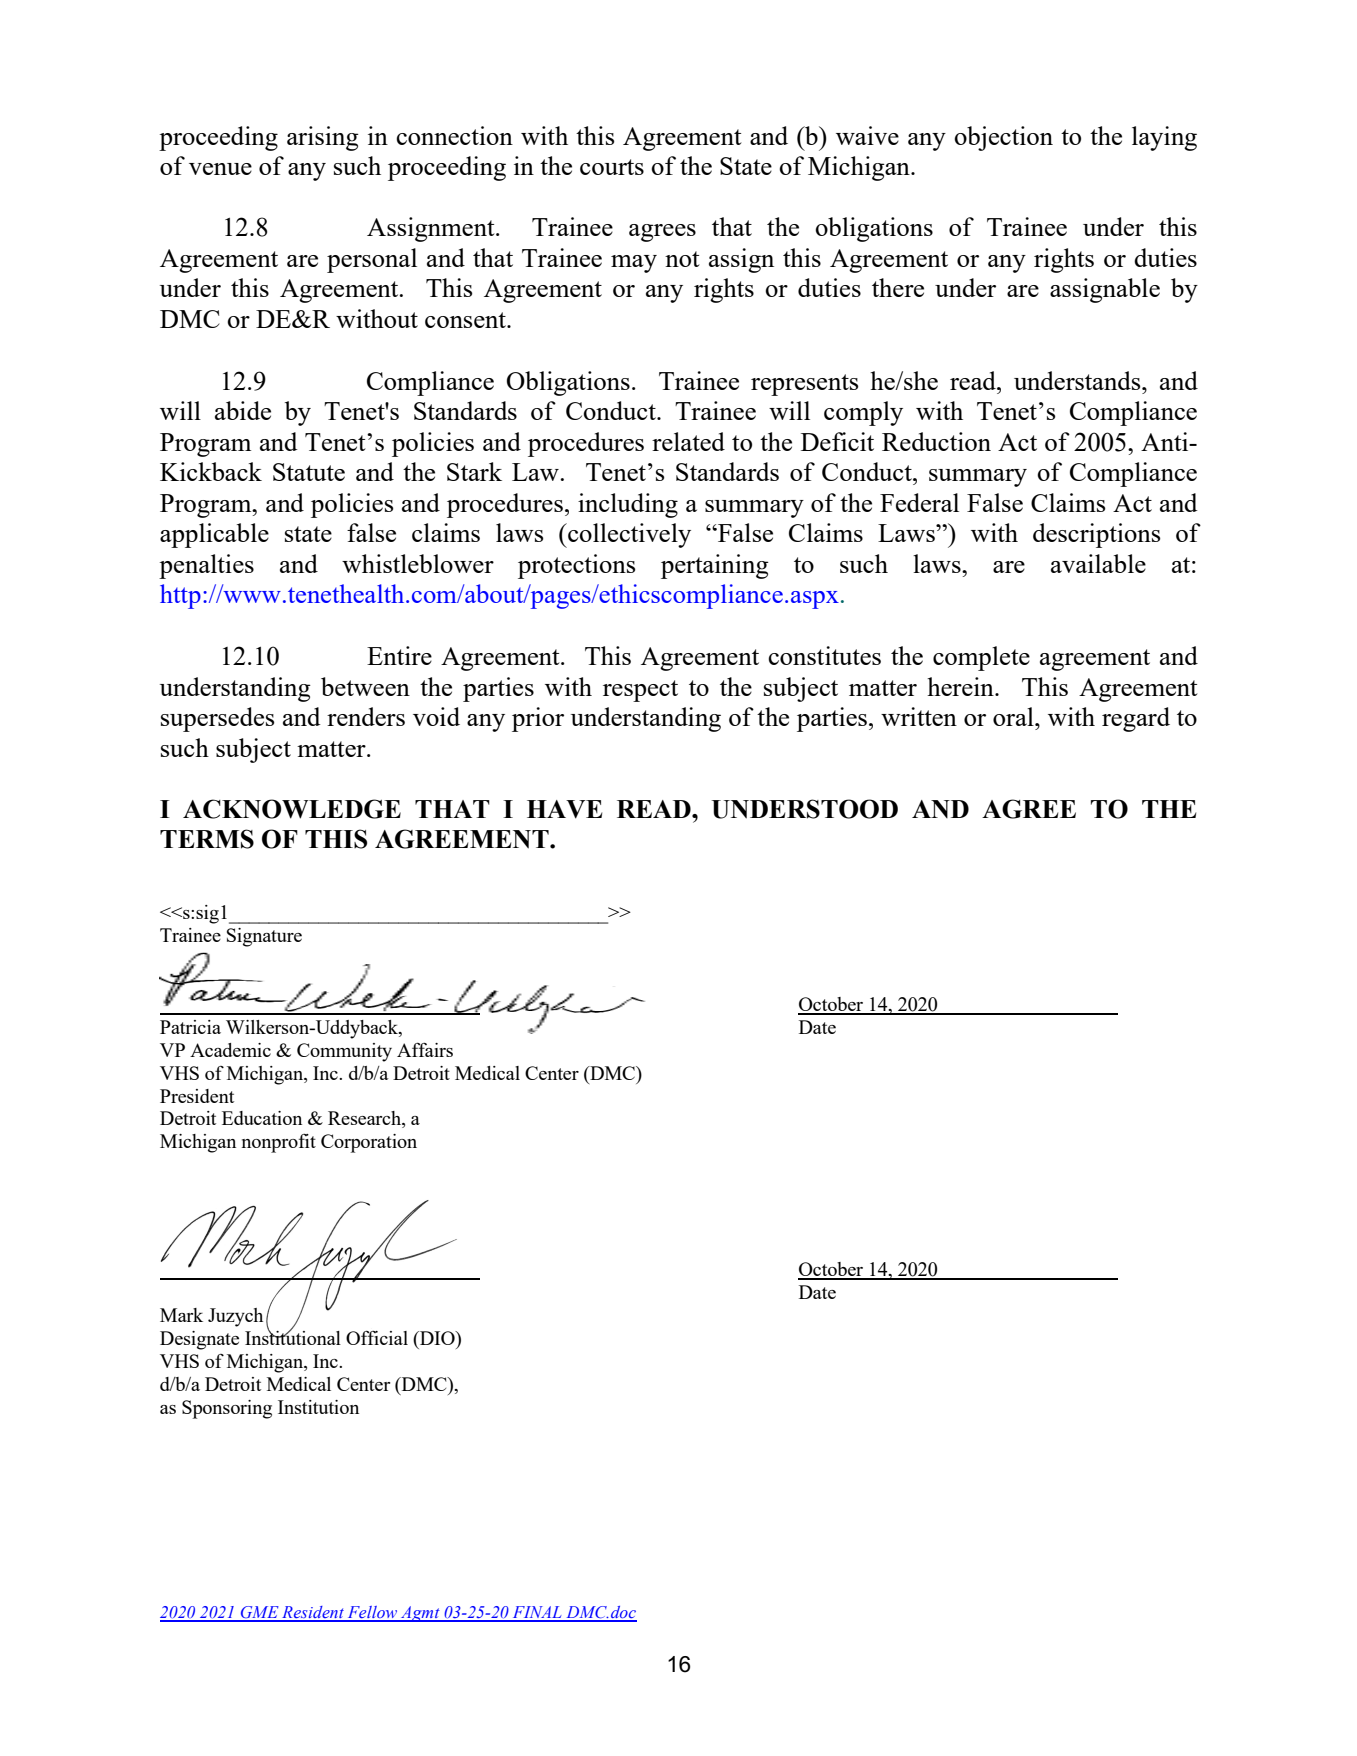 The height and width of the screenshot is (1756, 1357). What do you see at coordinates (279, 1143) in the screenshot?
I see `nonprofit` at bounding box center [279, 1143].
